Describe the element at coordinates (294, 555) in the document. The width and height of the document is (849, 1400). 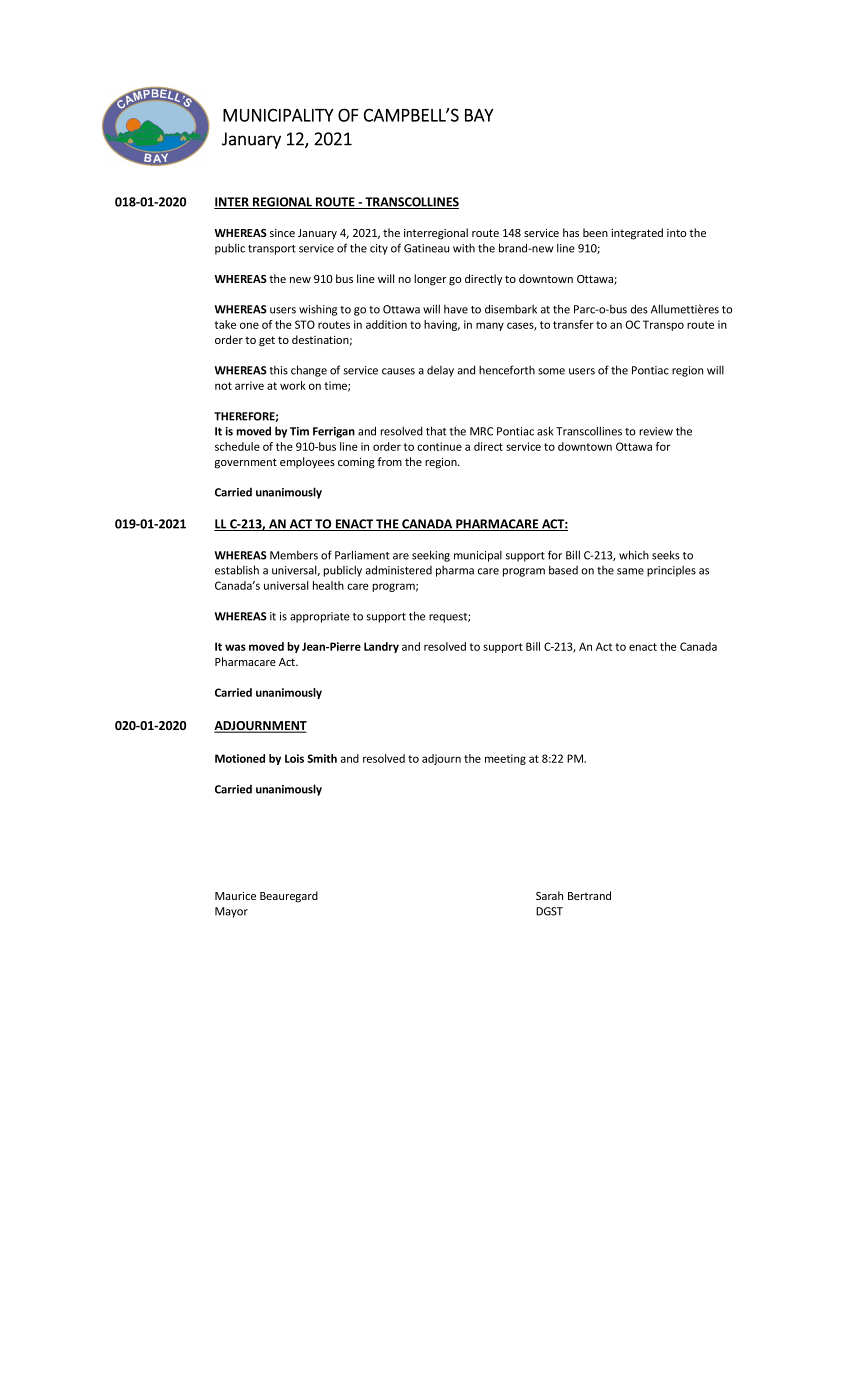
I see `Members` at that location.
